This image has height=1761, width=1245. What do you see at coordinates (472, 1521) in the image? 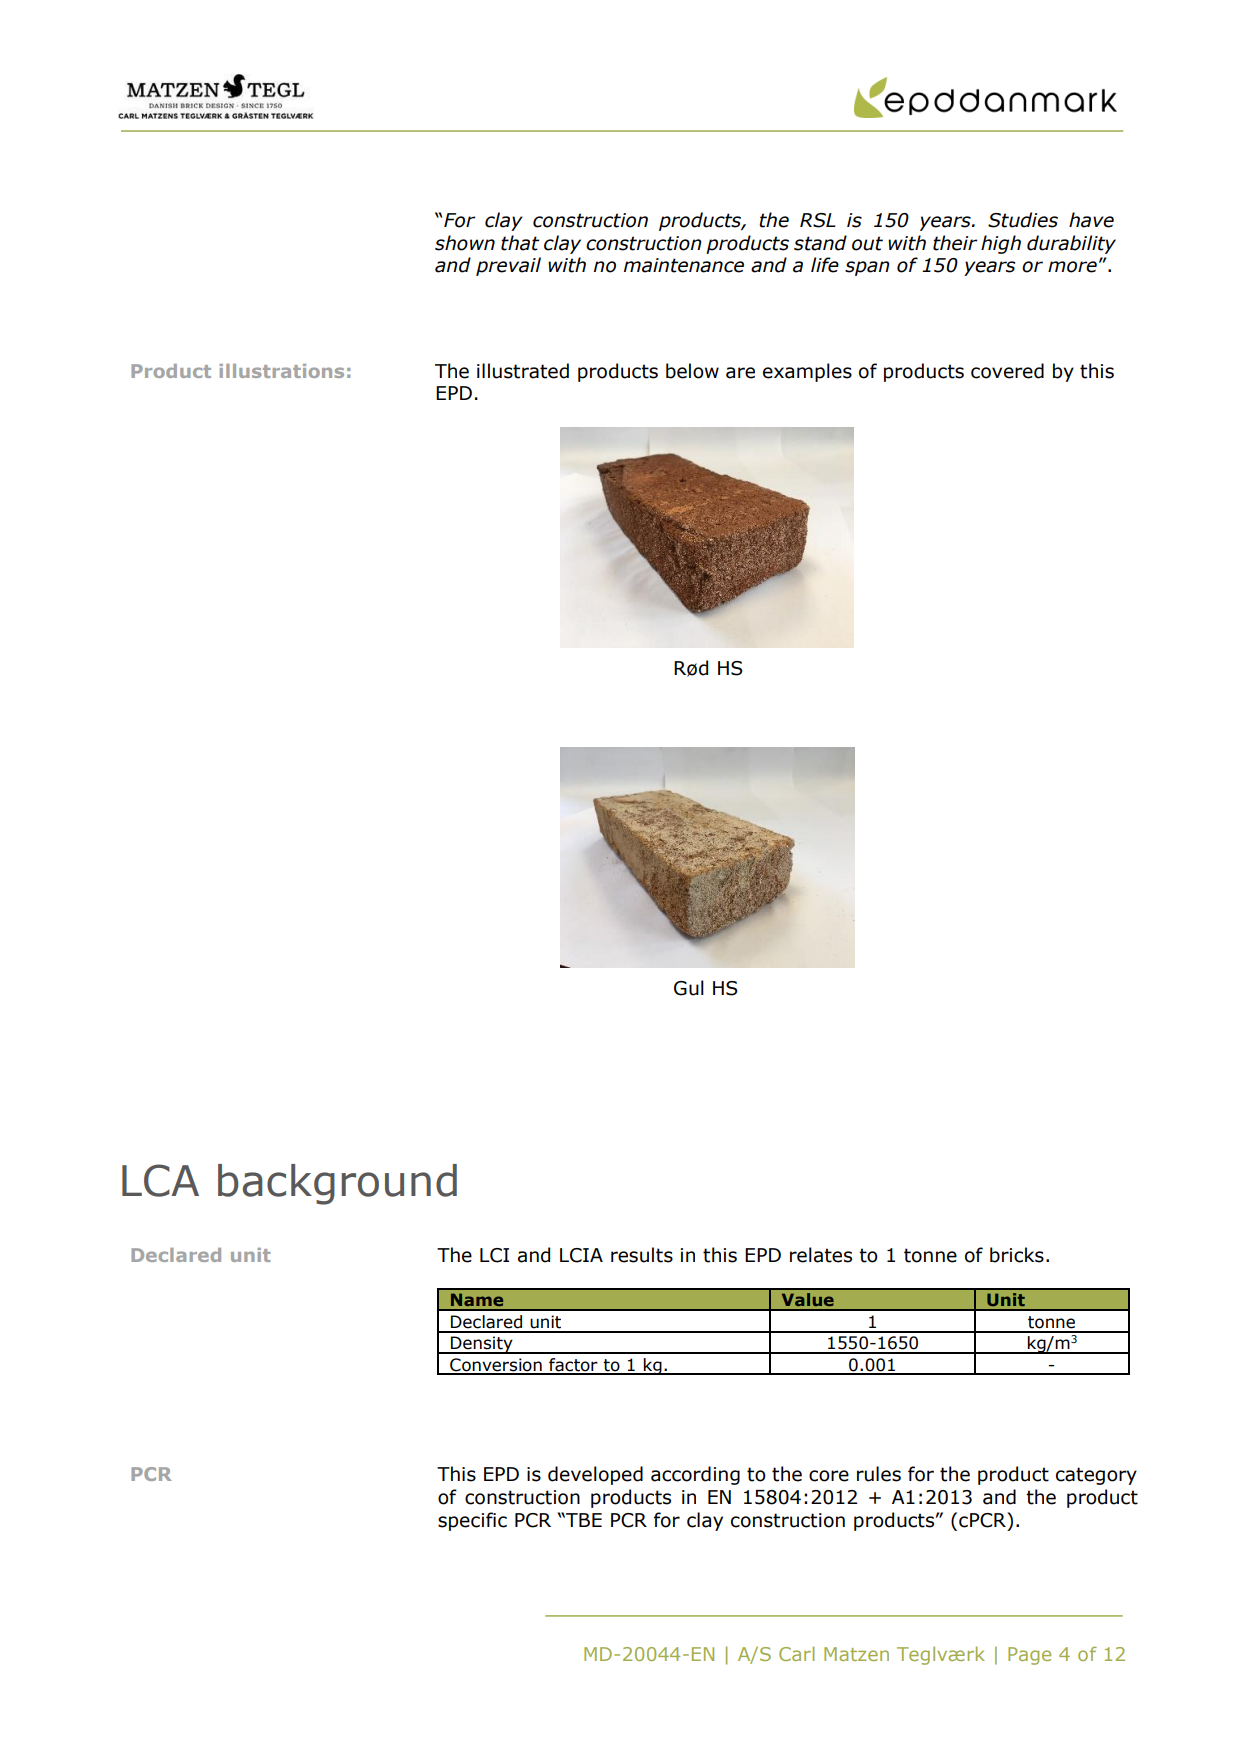
I see `specific` at bounding box center [472, 1521].
